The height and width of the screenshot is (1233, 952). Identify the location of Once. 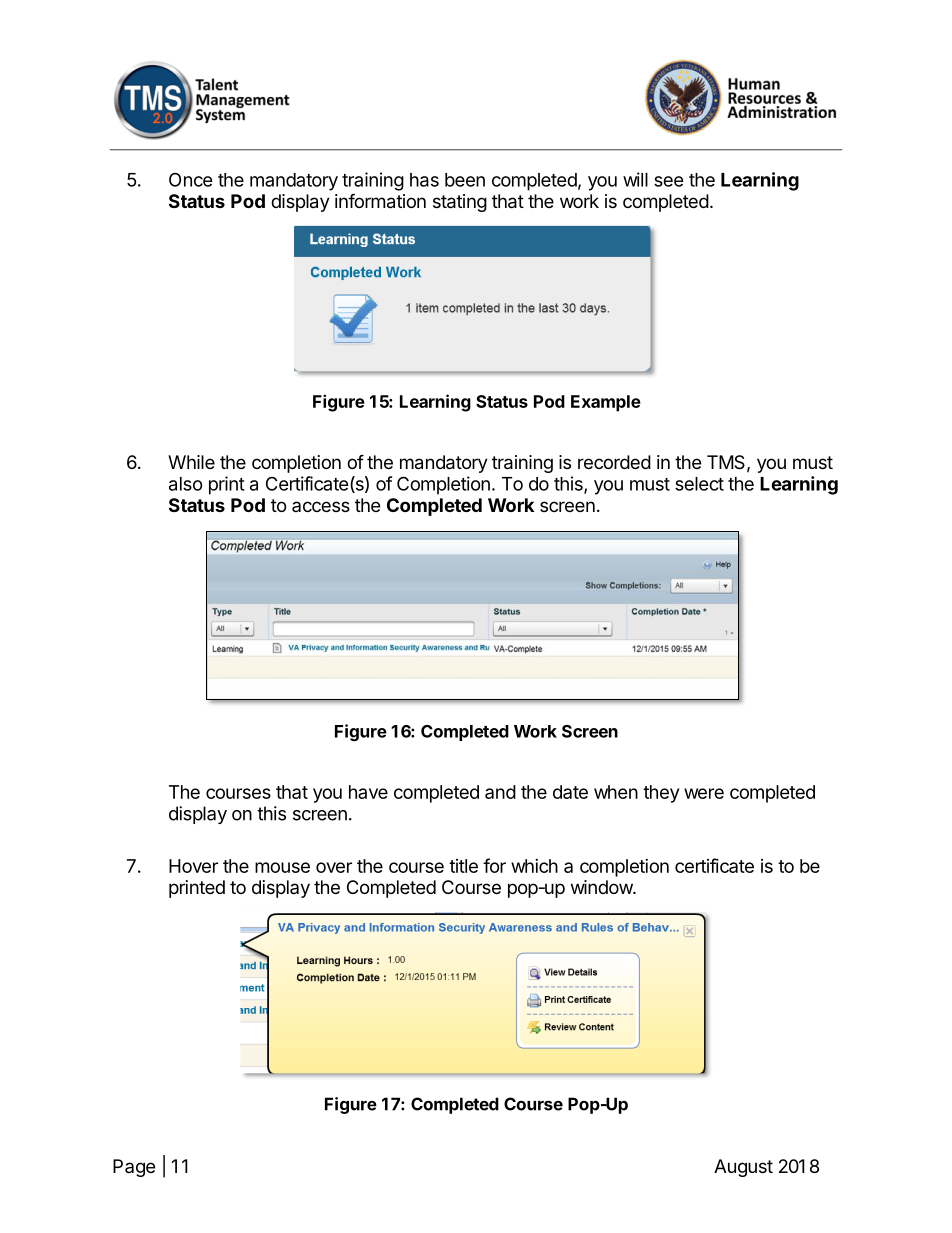
(191, 179).
